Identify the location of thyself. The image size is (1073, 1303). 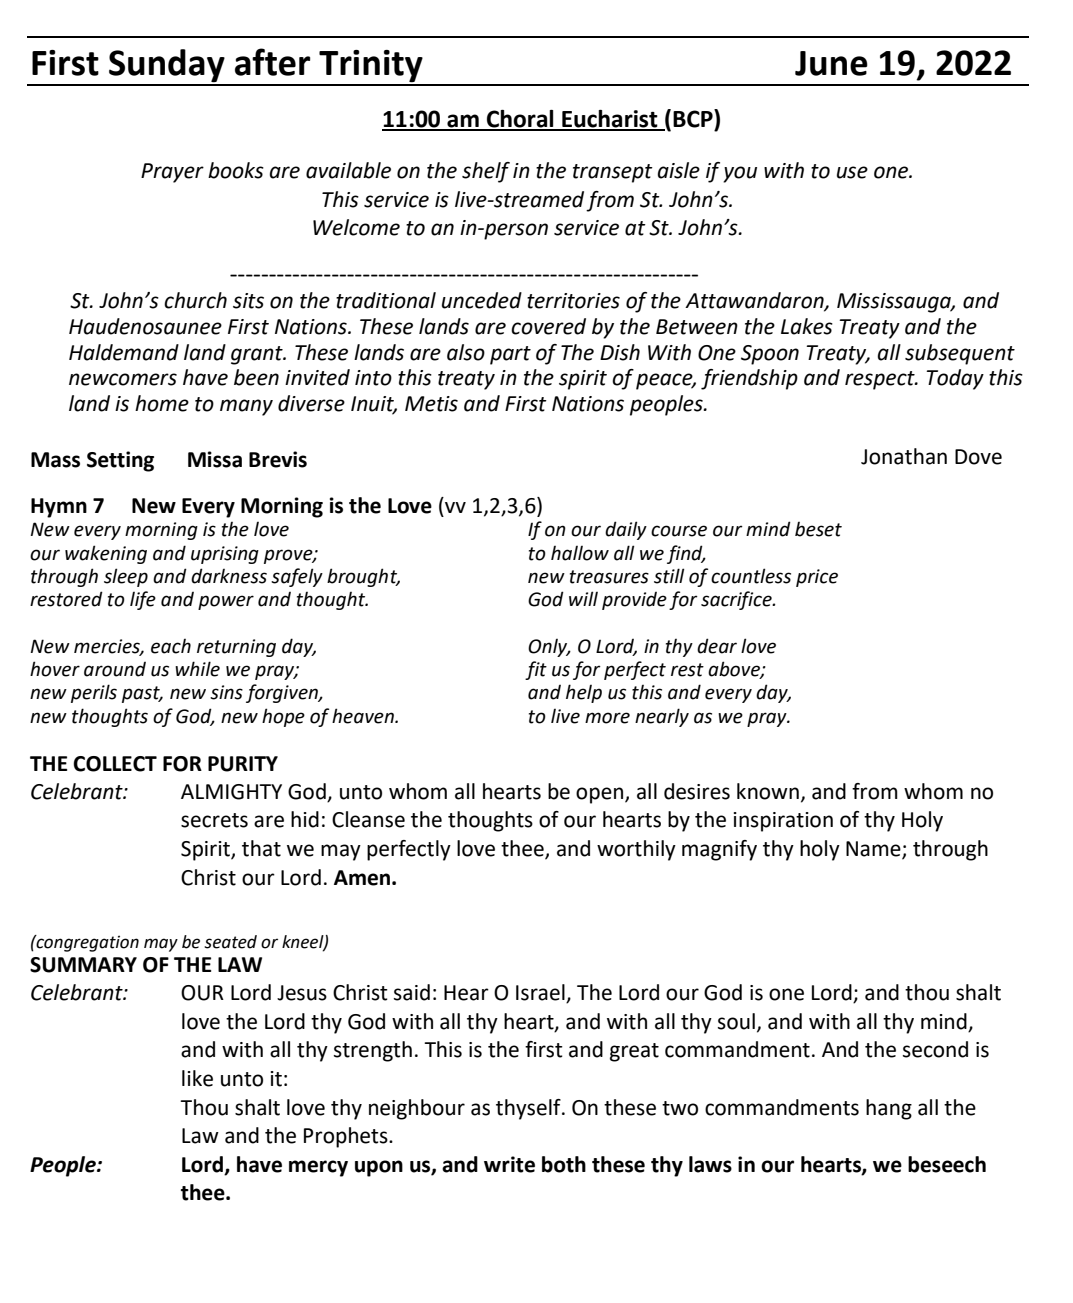
(529, 1109).
